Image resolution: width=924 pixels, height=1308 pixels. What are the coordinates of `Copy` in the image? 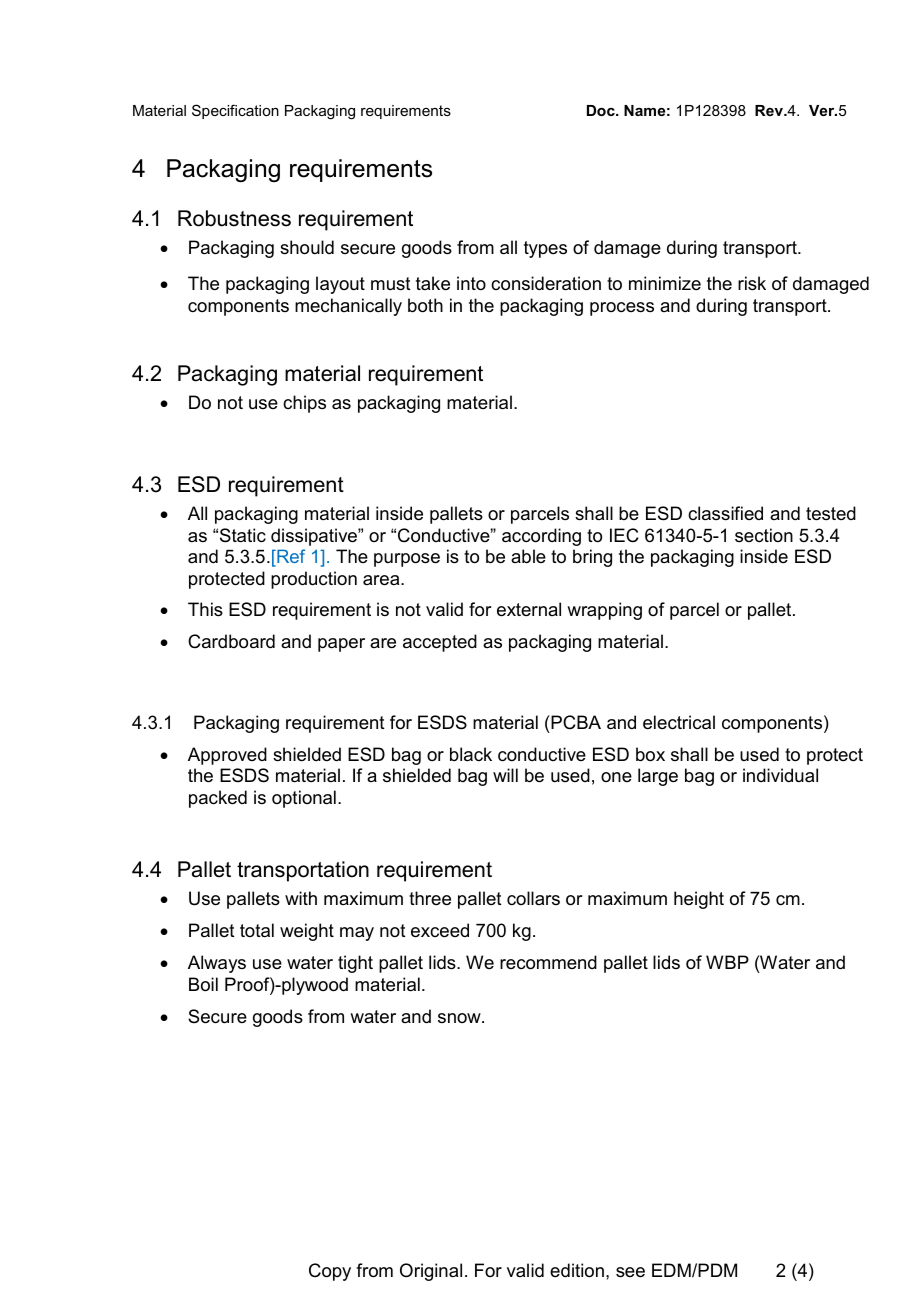 It's located at (330, 1272).
